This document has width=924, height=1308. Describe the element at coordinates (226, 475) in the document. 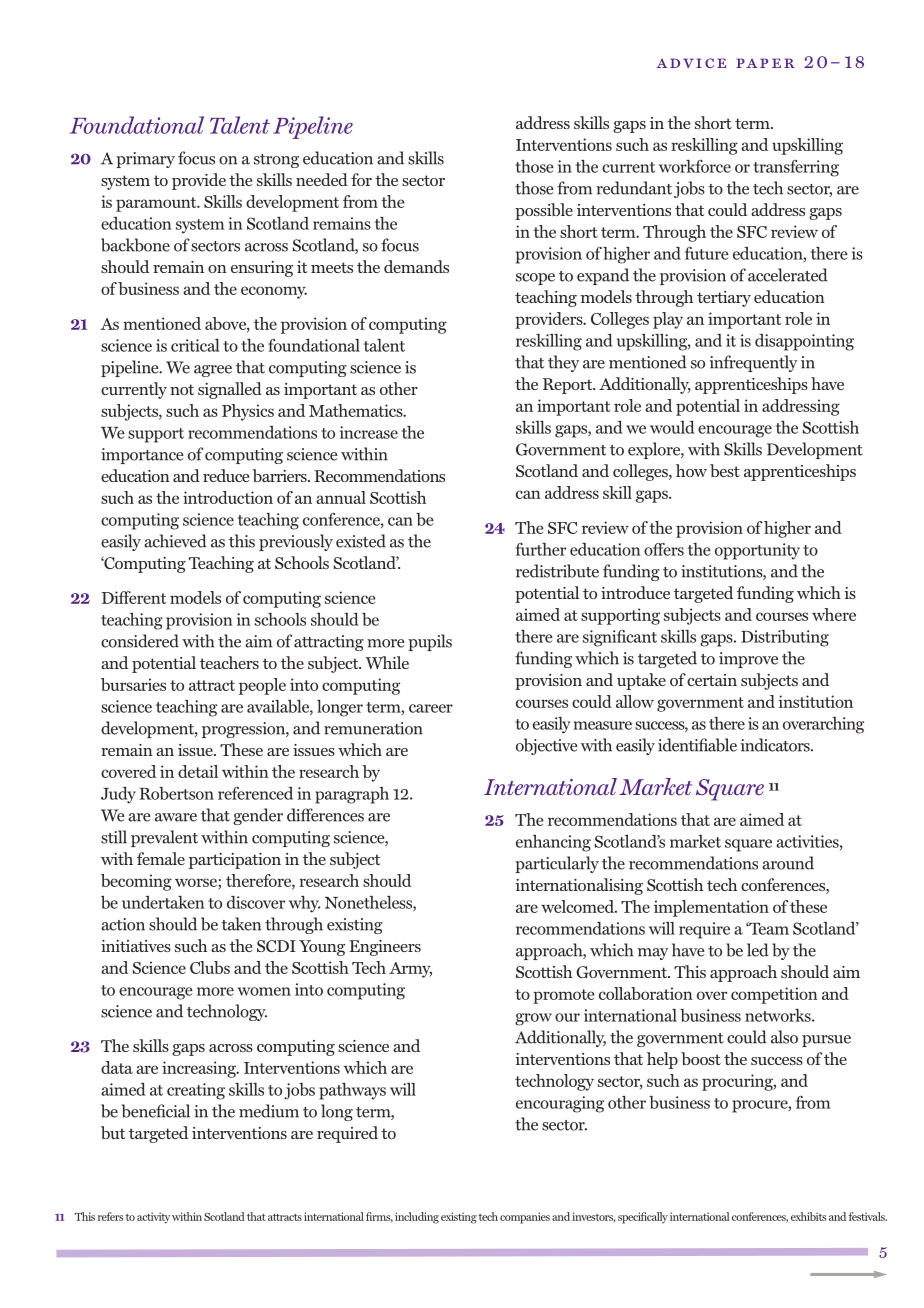

I see `reduce` at that location.
